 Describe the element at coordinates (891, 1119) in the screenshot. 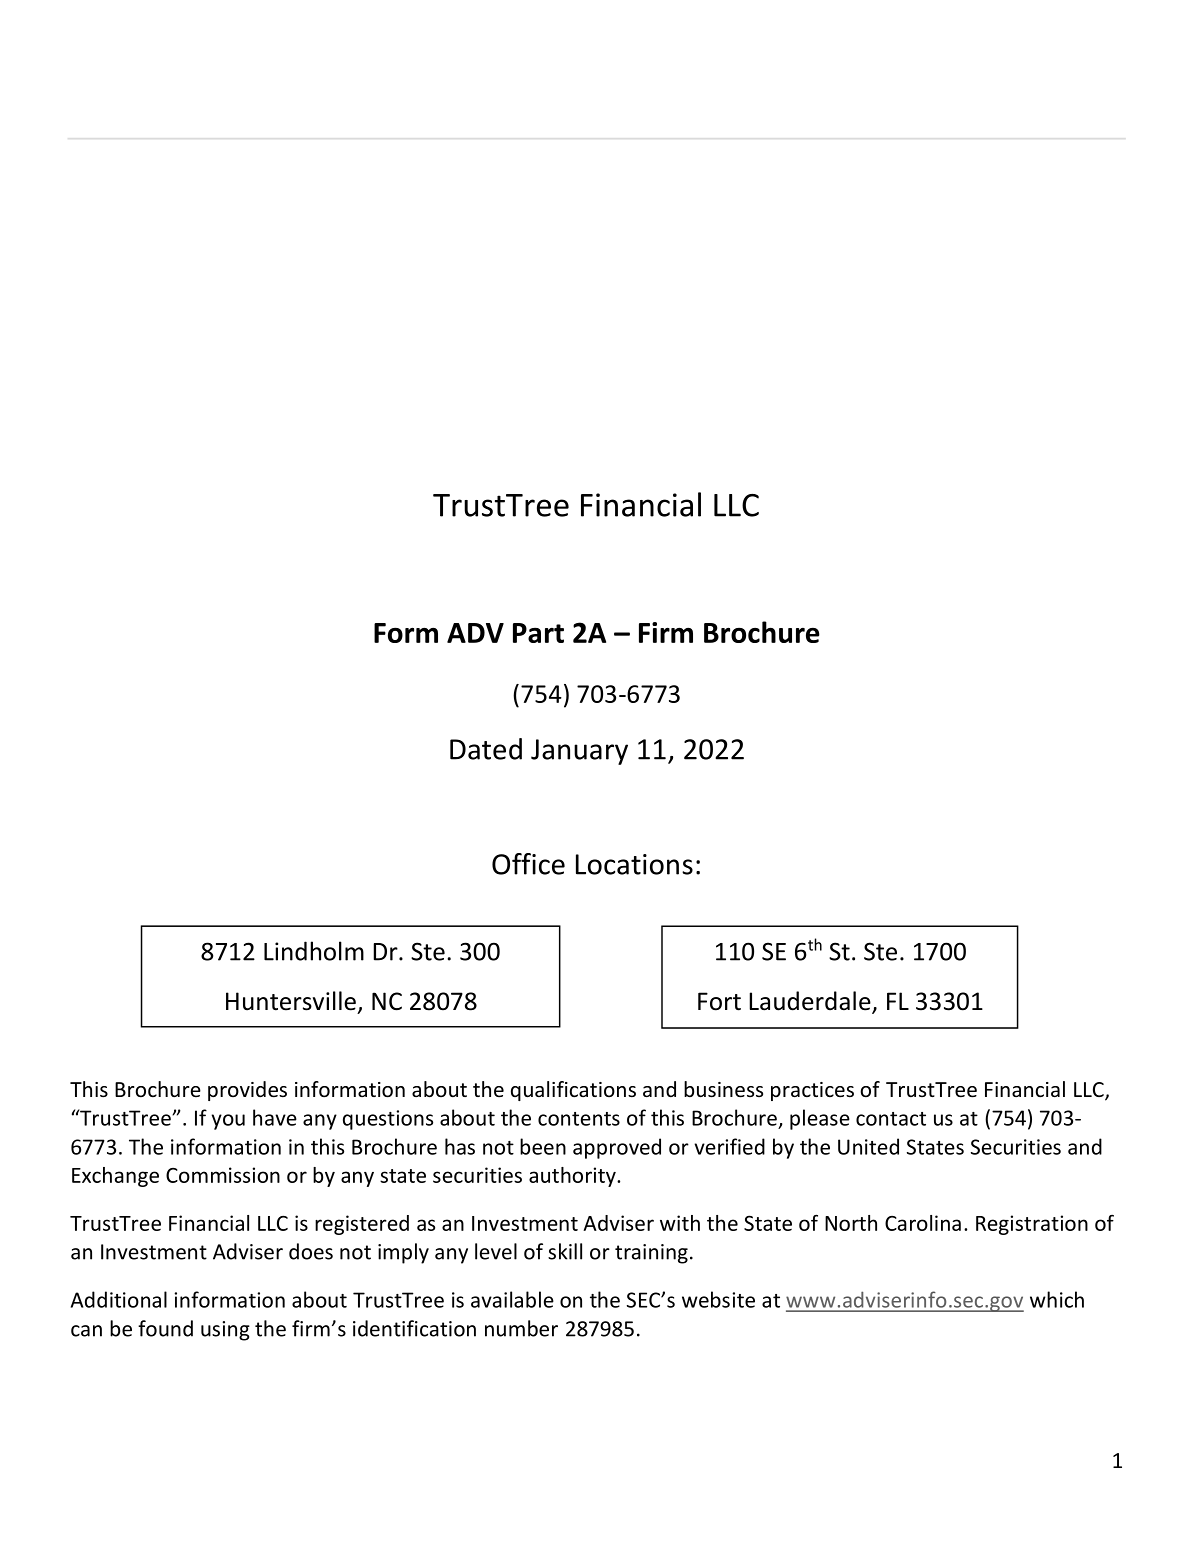

I see `contact` at that location.
